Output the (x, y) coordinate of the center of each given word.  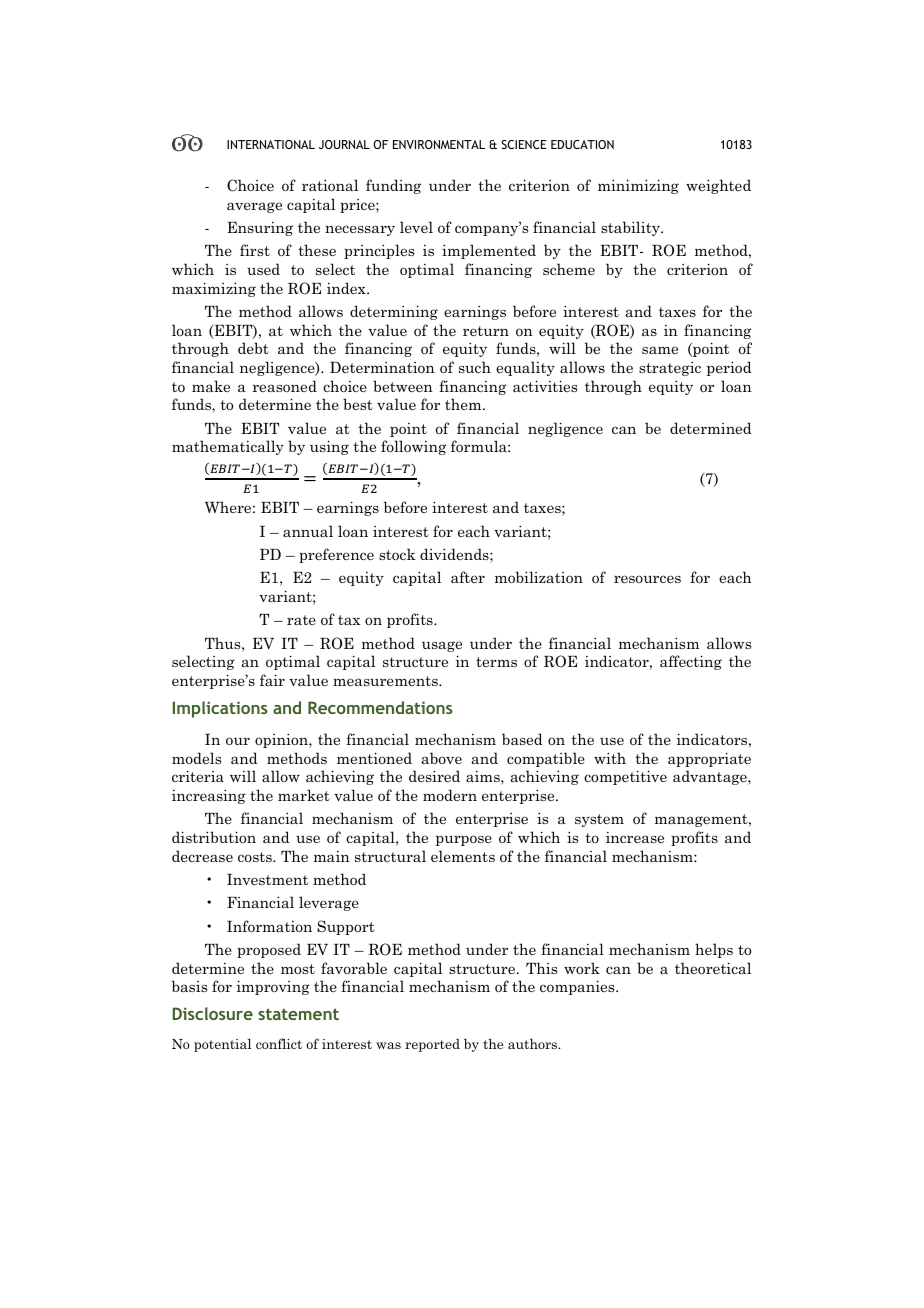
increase (635, 837)
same (660, 350)
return (486, 331)
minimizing (638, 186)
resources (647, 579)
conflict (279, 1043)
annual (308, 531)
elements (463, 856)
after (468, 577)
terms (496, 662)
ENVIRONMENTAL (439, 144)
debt (253, 348)
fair (272, 680)
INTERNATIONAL (271, 144)
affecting (691, 662)
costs (256, 857)
